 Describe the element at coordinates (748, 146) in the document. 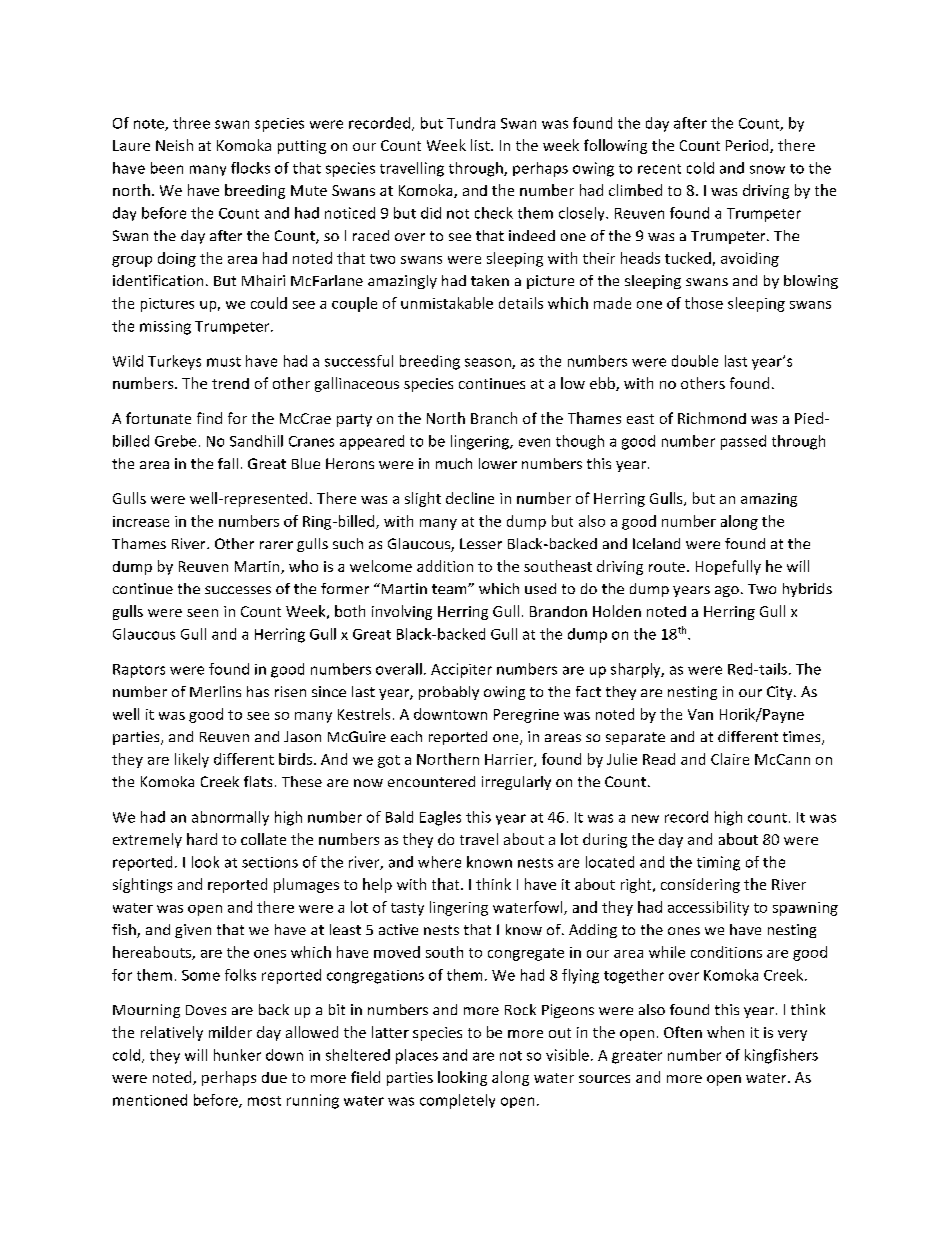

I see `Period` at that location.
